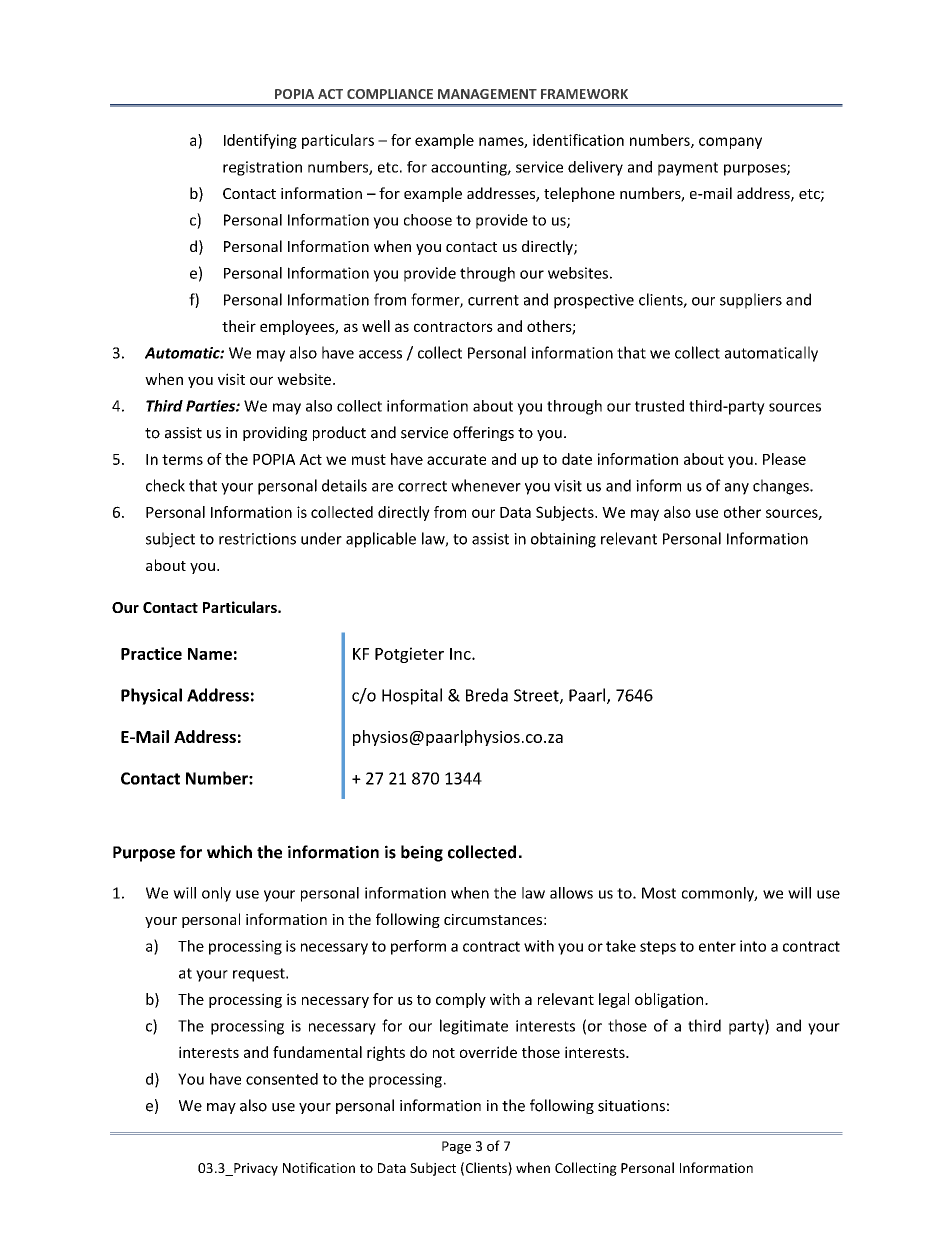 This document has width=952, height=1233. I want to click on which, so click(229, 852).
